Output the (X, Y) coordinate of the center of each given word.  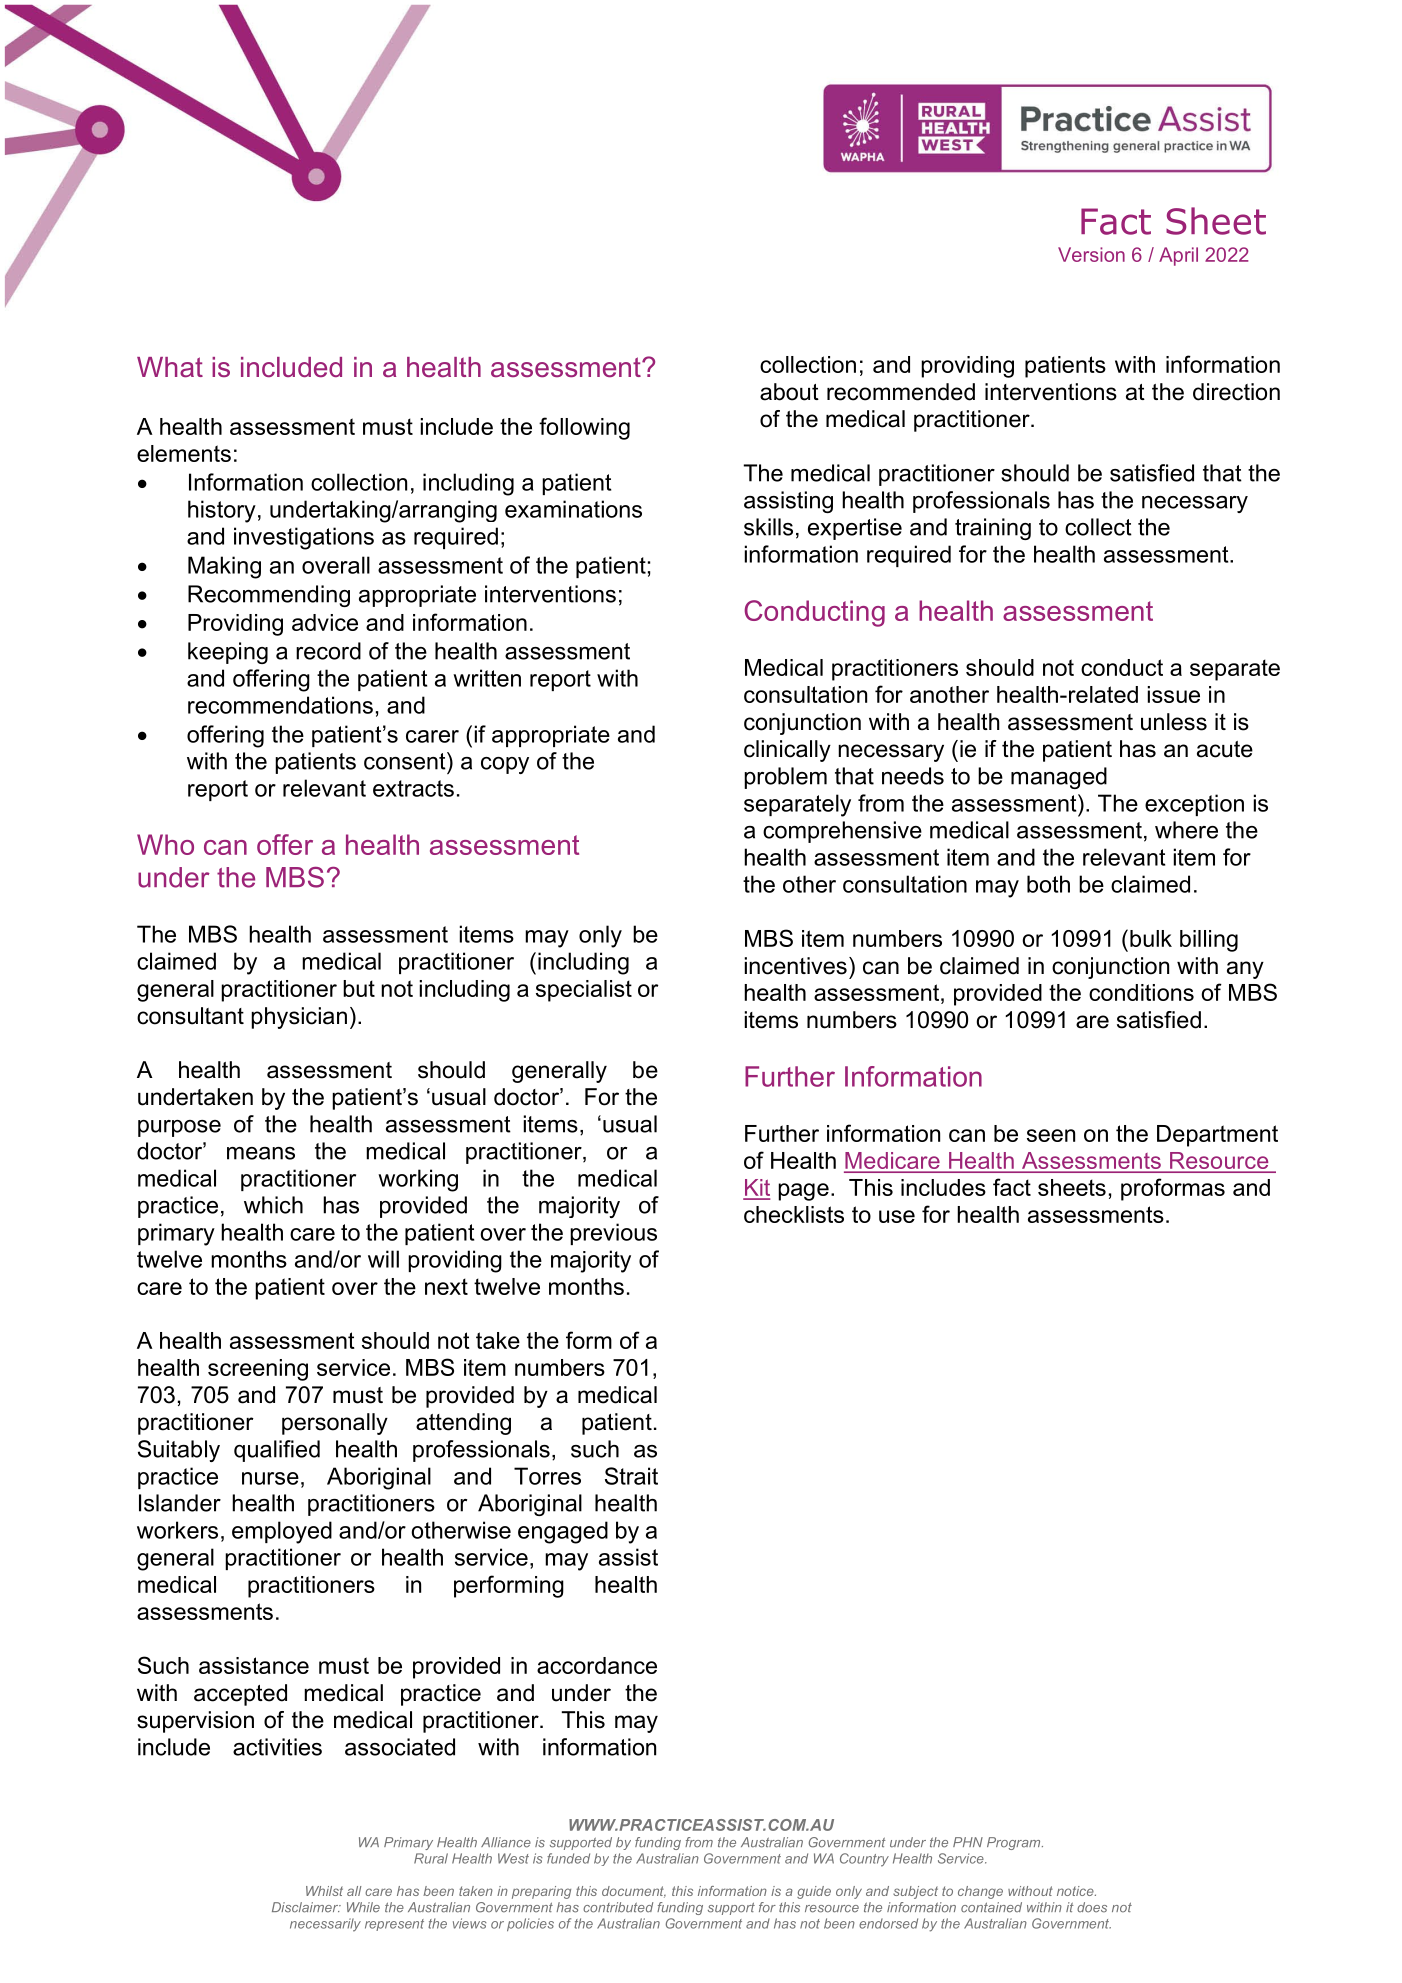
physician (299, 1018)
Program (1015, 1843)
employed (282, 1532)
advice (325, 622)
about (789, 392)
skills (768, 527)
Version (1091, 254)
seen (1051, 1135)
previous (613, 1234)
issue (1174, 694)
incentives (796, 966)
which (273, 1205)
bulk (1151, 938)
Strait (631, 1476)
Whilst (324, 1891)
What (170, 367)
